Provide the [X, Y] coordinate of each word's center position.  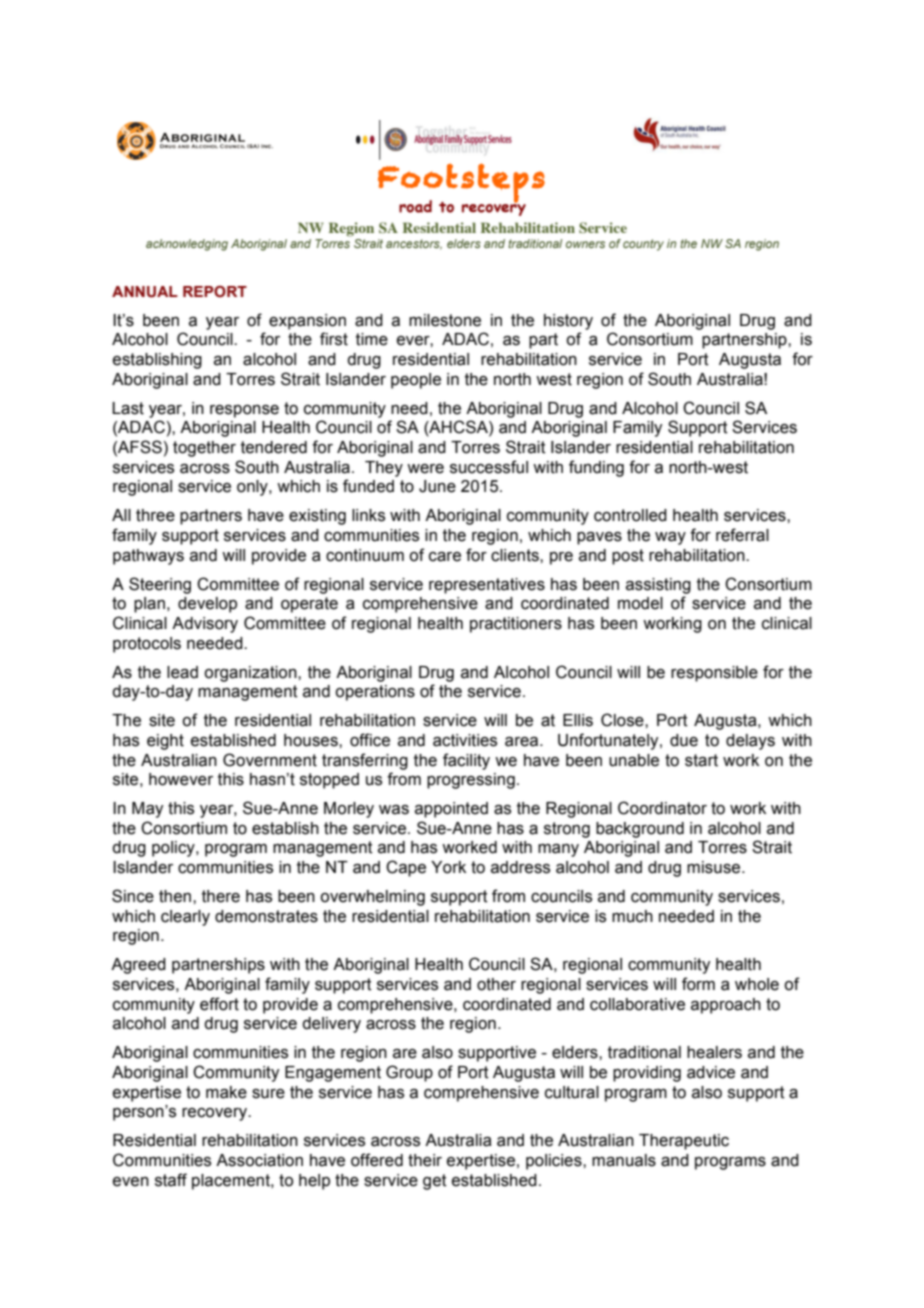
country [643, 245]
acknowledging [187, 245]
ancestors [414, 244]
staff [171, 1180]
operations [375, 693]
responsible [714, 674]
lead [182, 672]
